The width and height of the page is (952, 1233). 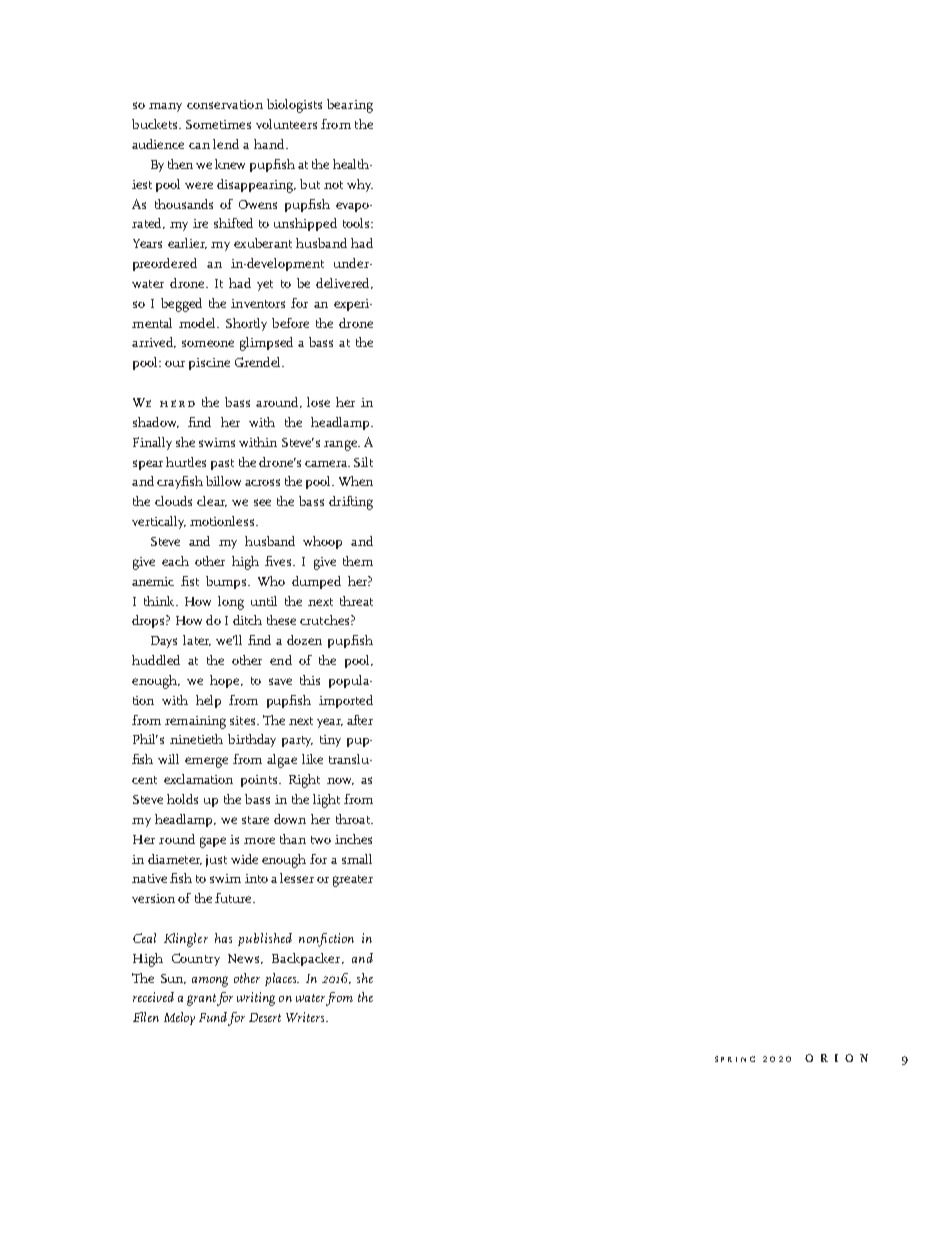 What do you see at coordinates (246, 324) in the page?
I see `Shortly` at bounding box center [246, 324].
